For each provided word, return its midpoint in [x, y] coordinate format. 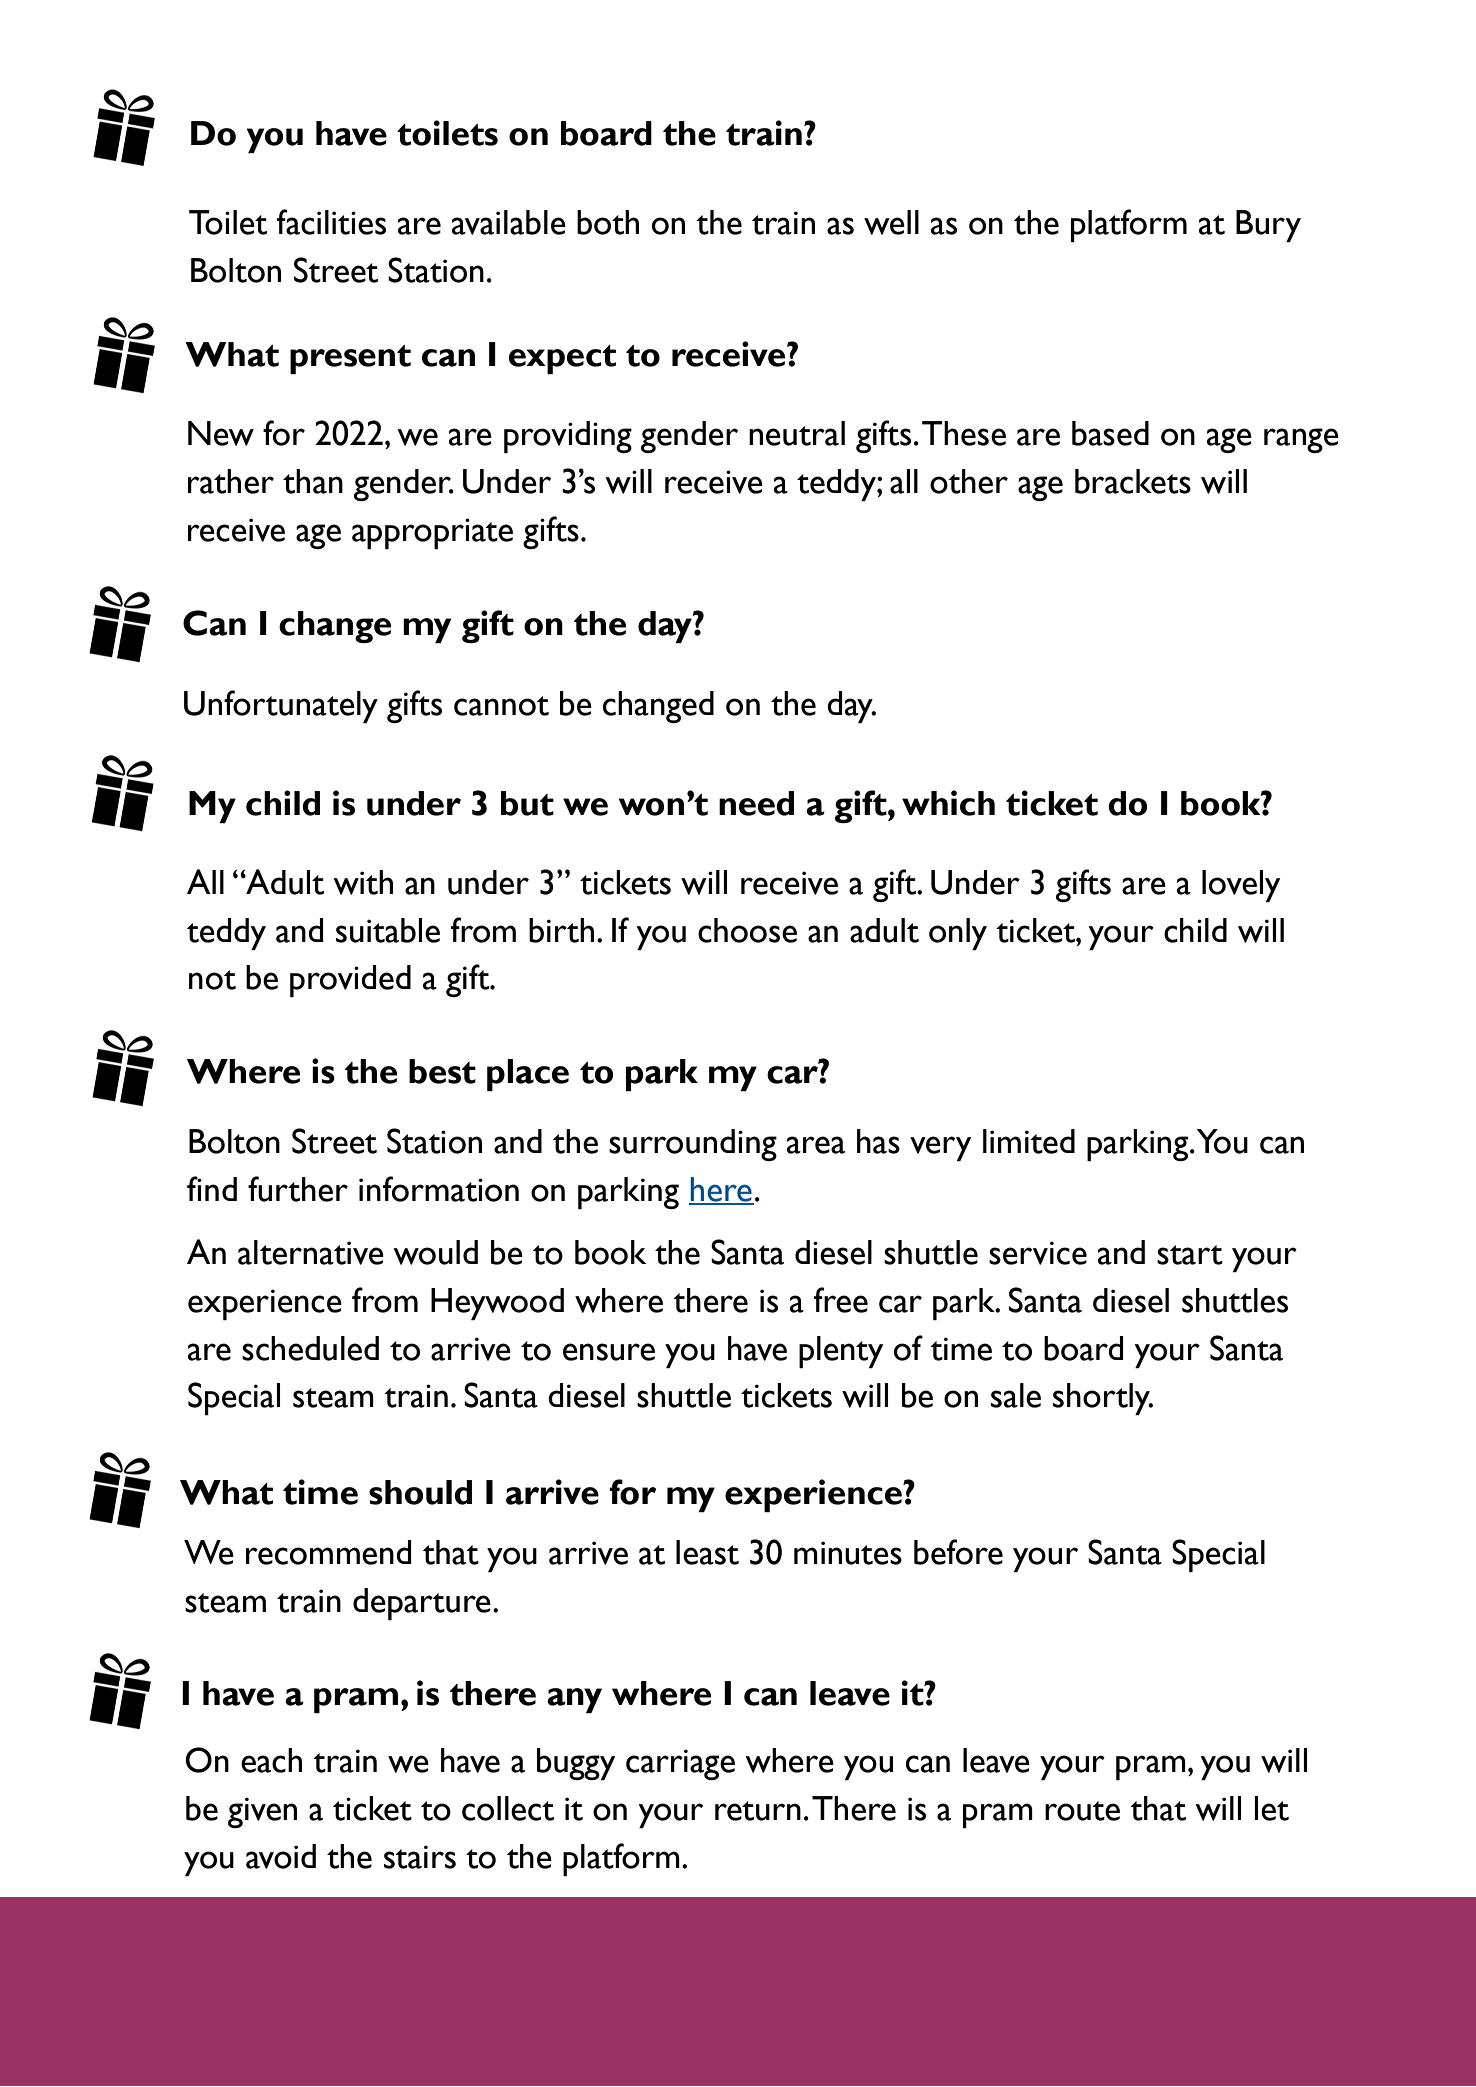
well [891, 222]
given [262, 1812]
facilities [331, 222]
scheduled [310, 1348]
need [756, 803]
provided [350, 981]
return [758, 1811]
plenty [841, 1352]
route [1082, 1811]
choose [747, 930]
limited [1029, 1141]
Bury [1268, 226]
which [948, 803]
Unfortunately [281, 706]
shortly [1103, 1399]
